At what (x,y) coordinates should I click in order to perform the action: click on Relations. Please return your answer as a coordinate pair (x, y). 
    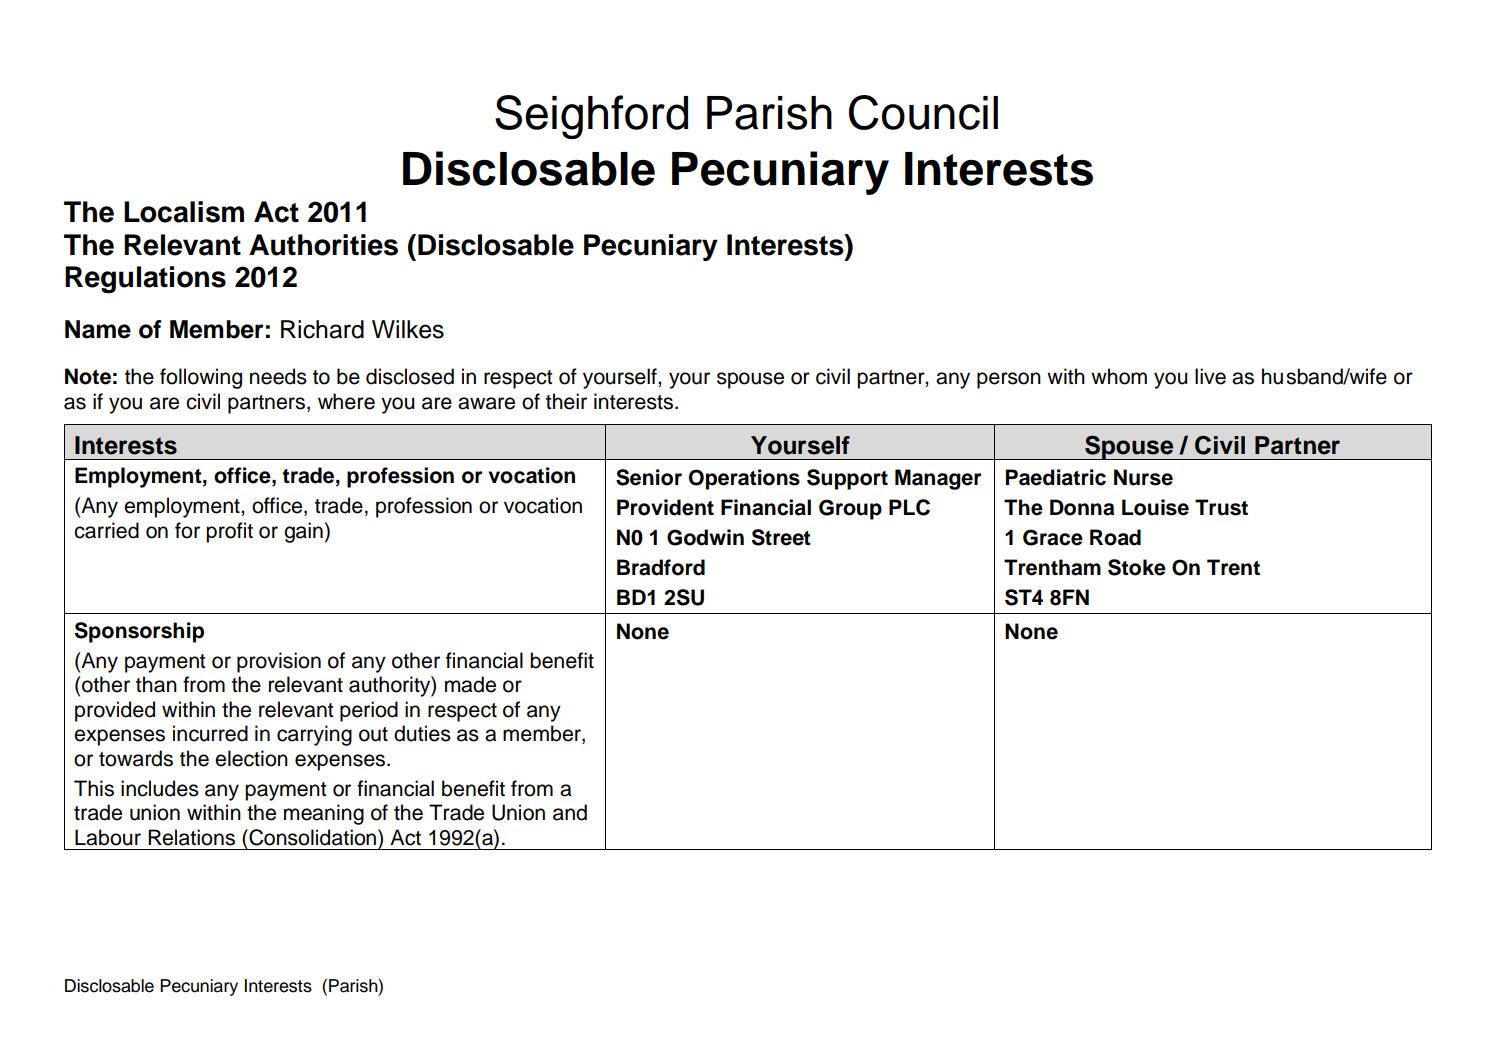
    Looking at the image, I should click on (191, 837).
